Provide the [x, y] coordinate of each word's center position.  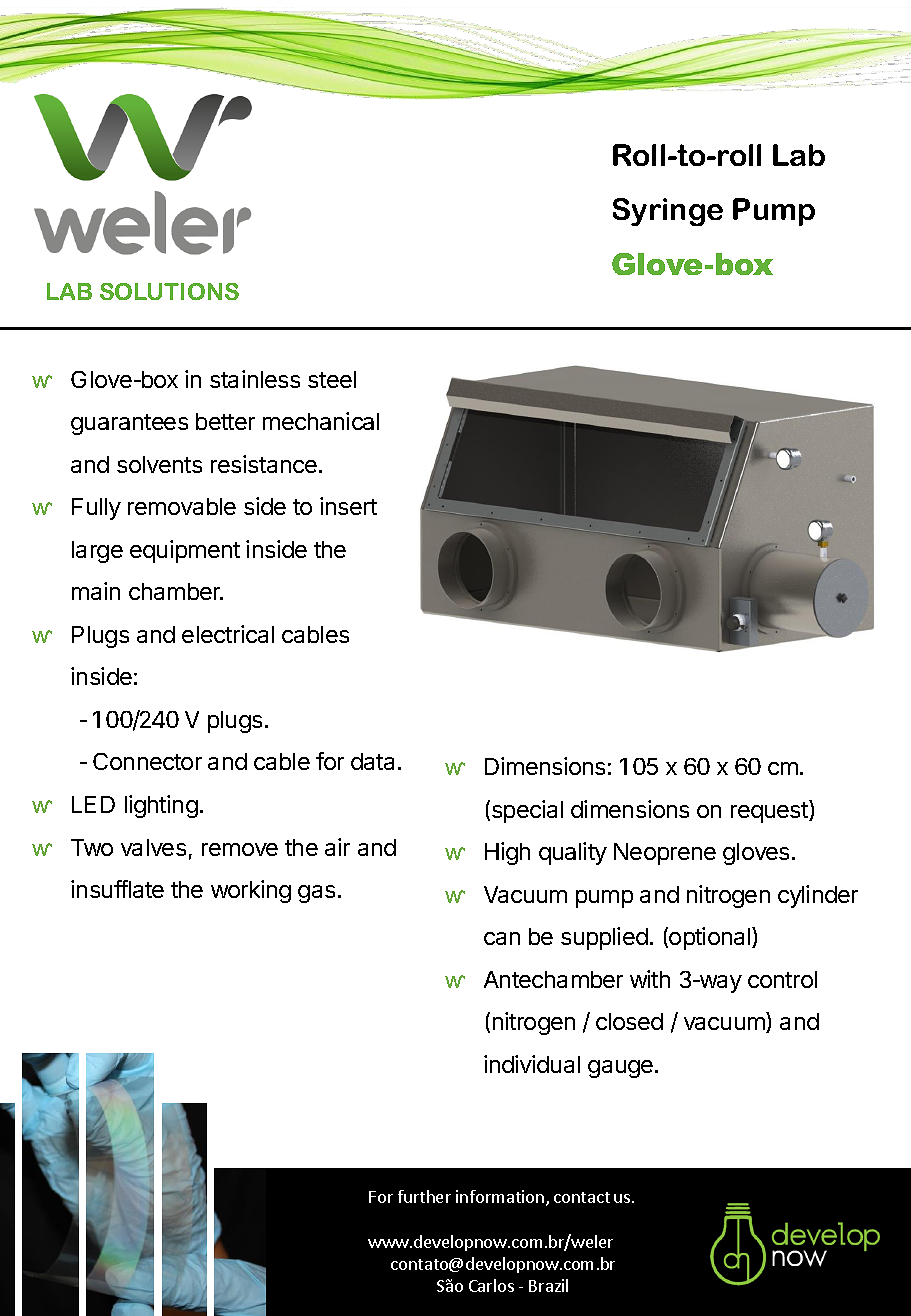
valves [153, 847]
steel [332, 379]
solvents [159, 464]
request [770, 811]
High [507, 853]
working [251, 891]
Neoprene [665, 854]
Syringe [668, 212]
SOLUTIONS [169, 291]
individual [532, 1064]
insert [348, 506]
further [424, 1196]
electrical [228, 634]
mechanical [321, 421]
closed [629, 1021]
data [372, 761]
